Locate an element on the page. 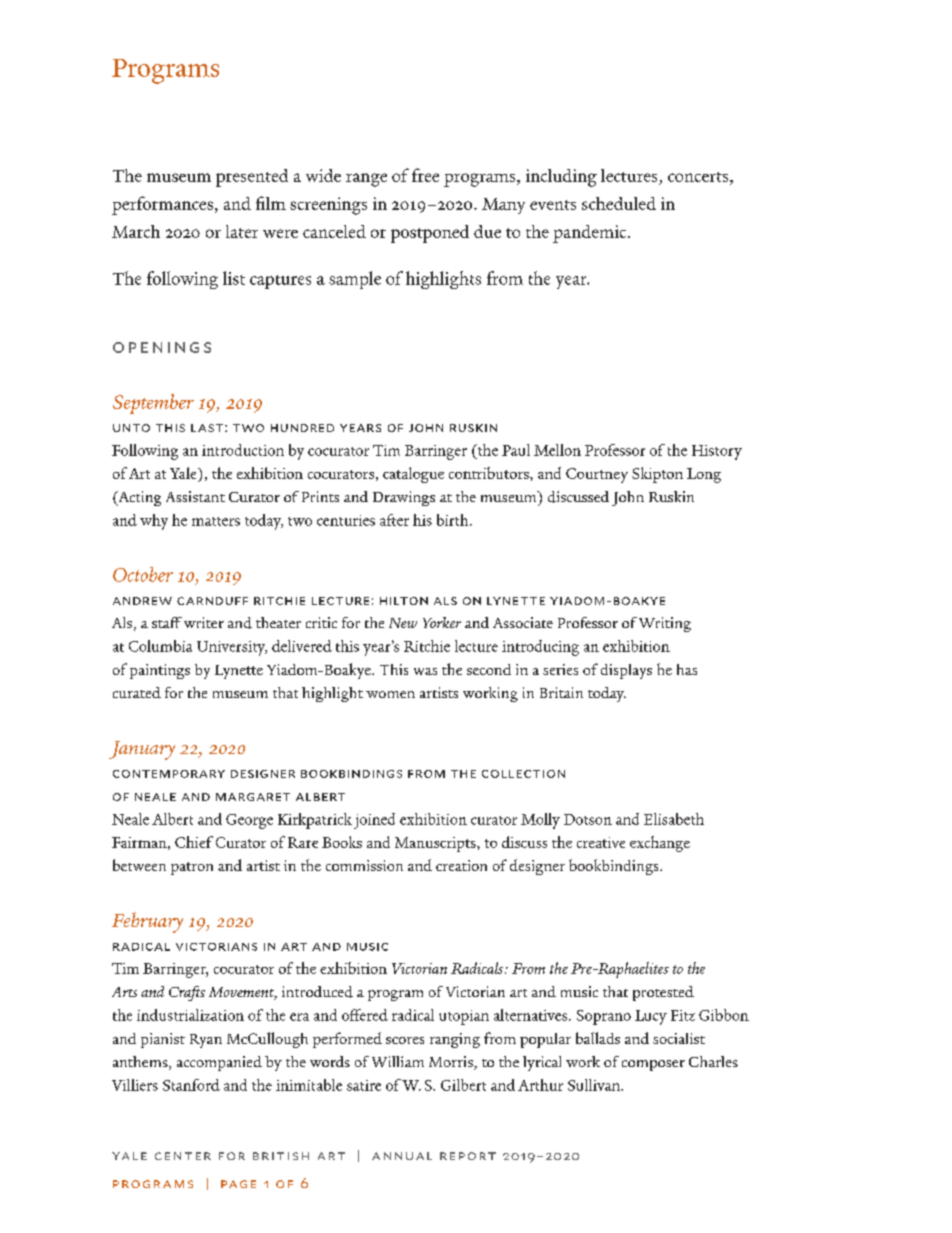 This document has width=952, height=1233. Skipton is located at coordinates (657, 475).
